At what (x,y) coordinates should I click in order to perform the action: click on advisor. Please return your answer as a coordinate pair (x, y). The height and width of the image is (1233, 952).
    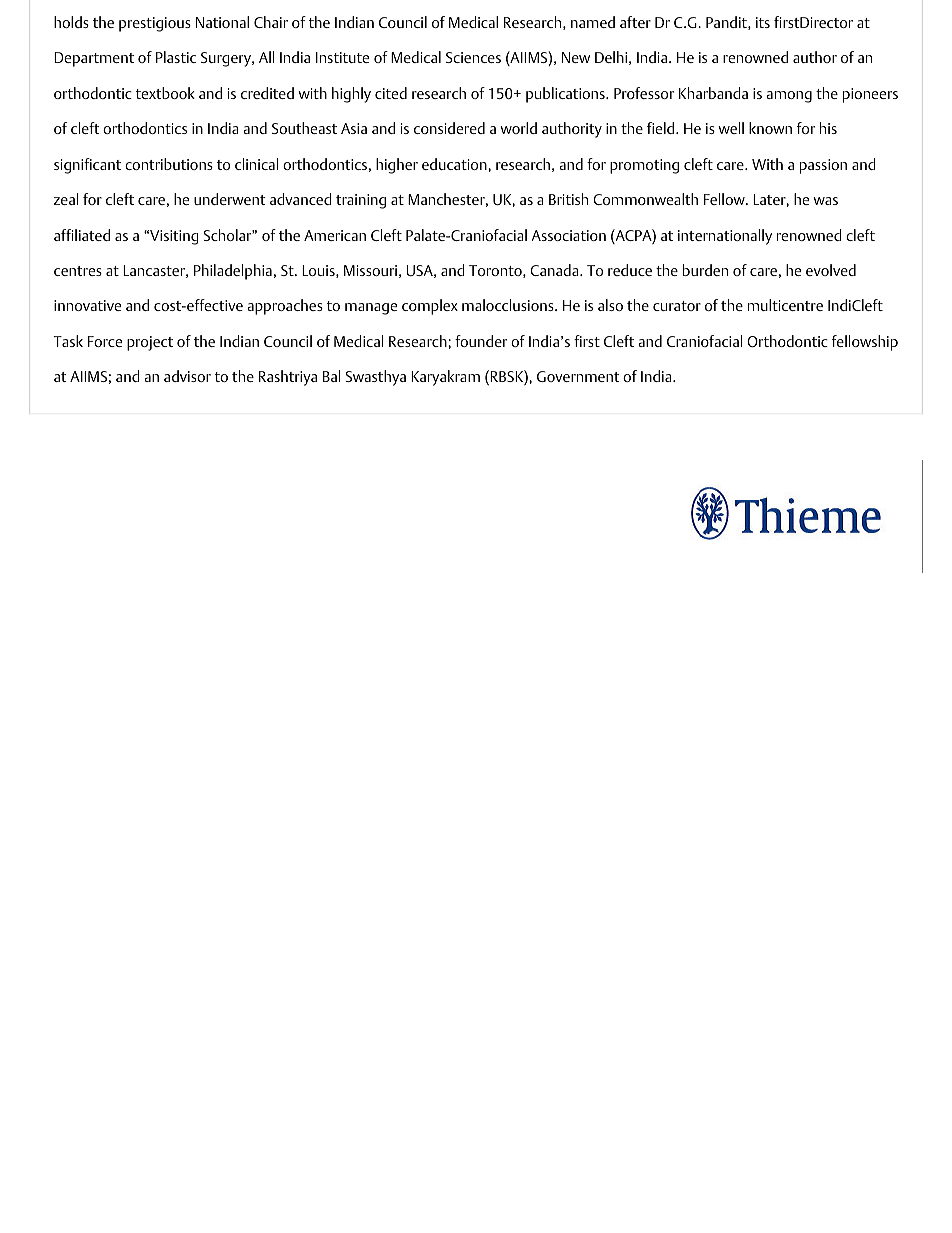
    Looking at the image, I should click on (187, 376).
